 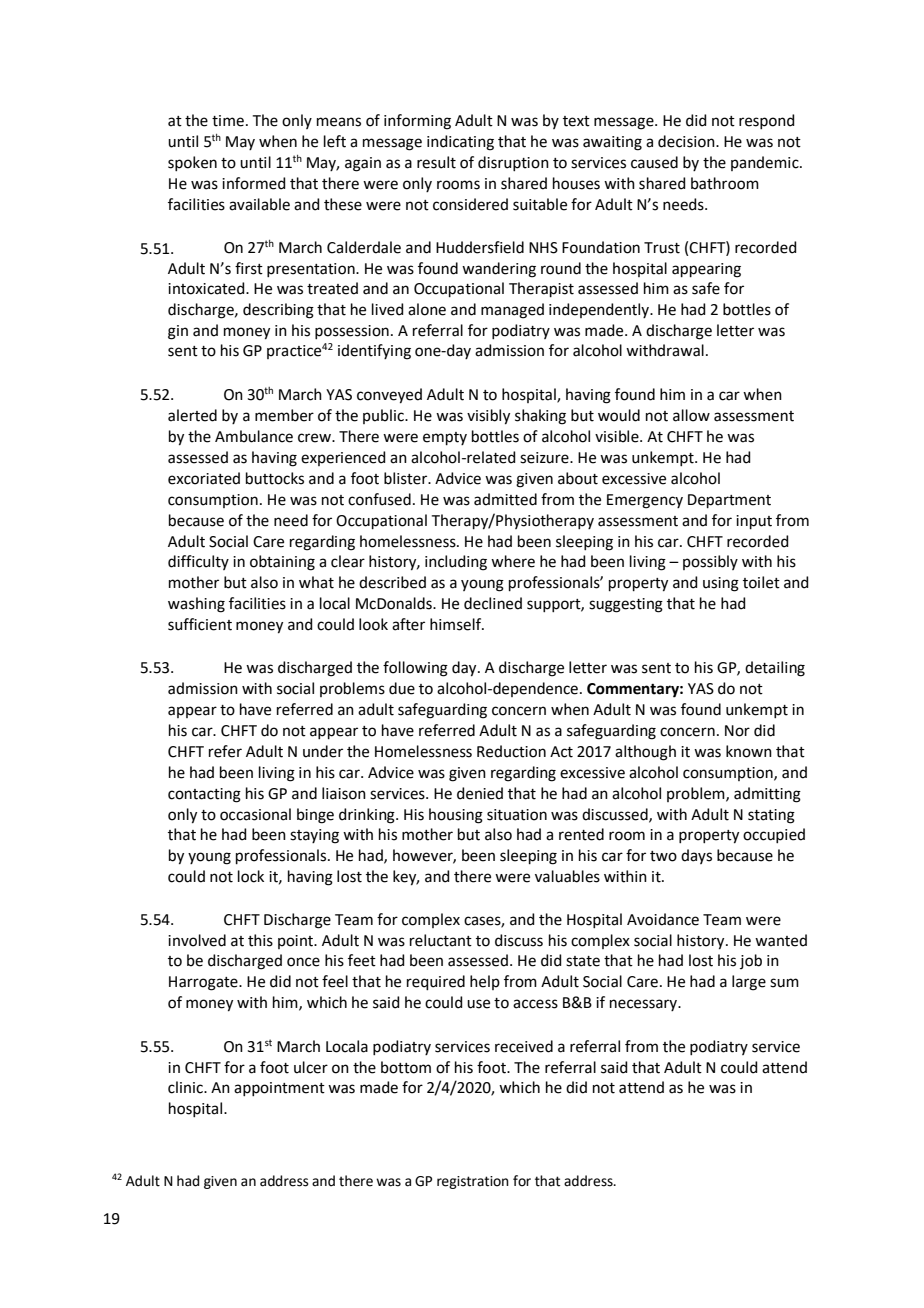 What do you see at coordinates (460, 143) in the image?
I see `indicating` at bounding box center [460, 143].
